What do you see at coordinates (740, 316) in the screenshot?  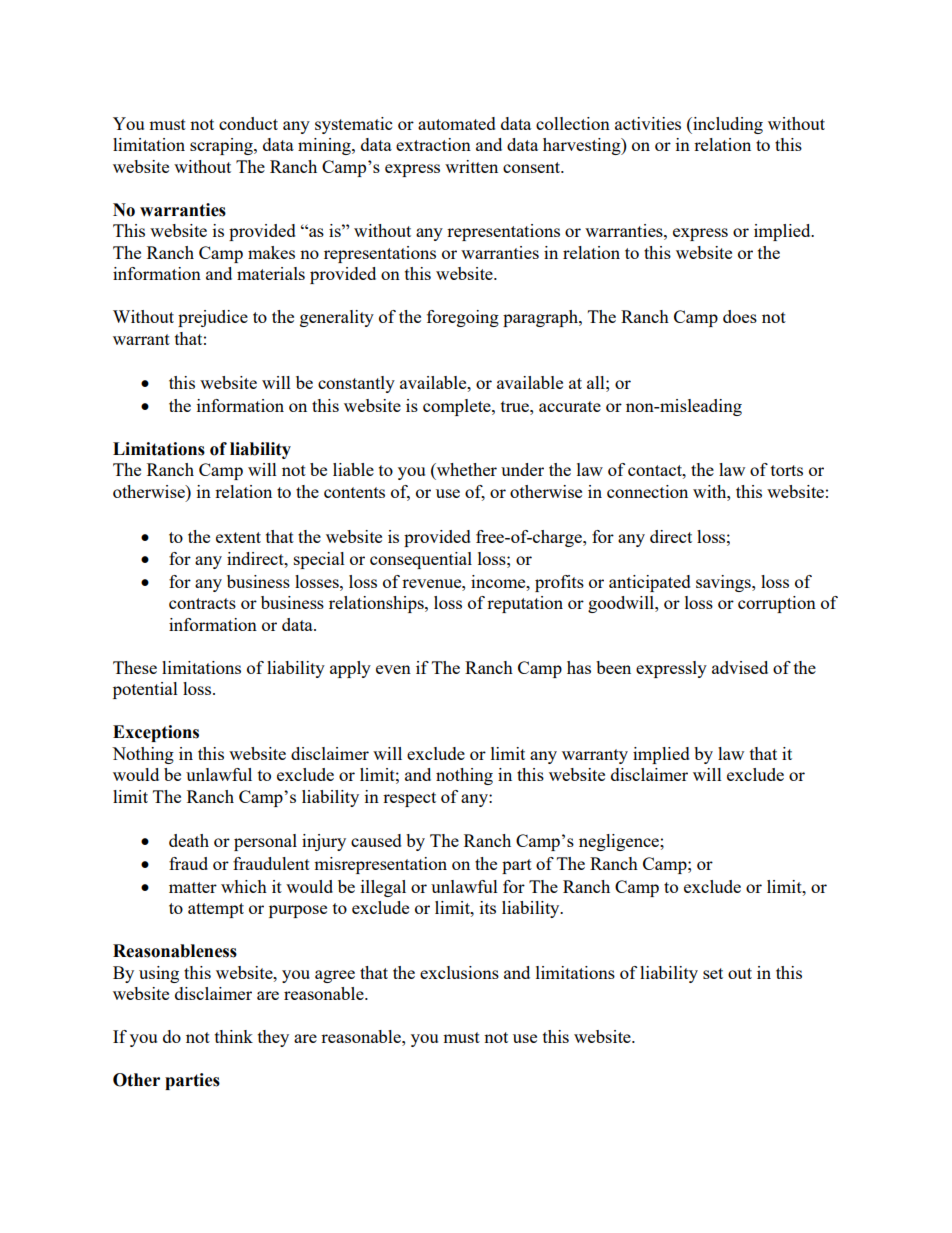 I see `does` at bounding box center [740, 316].
